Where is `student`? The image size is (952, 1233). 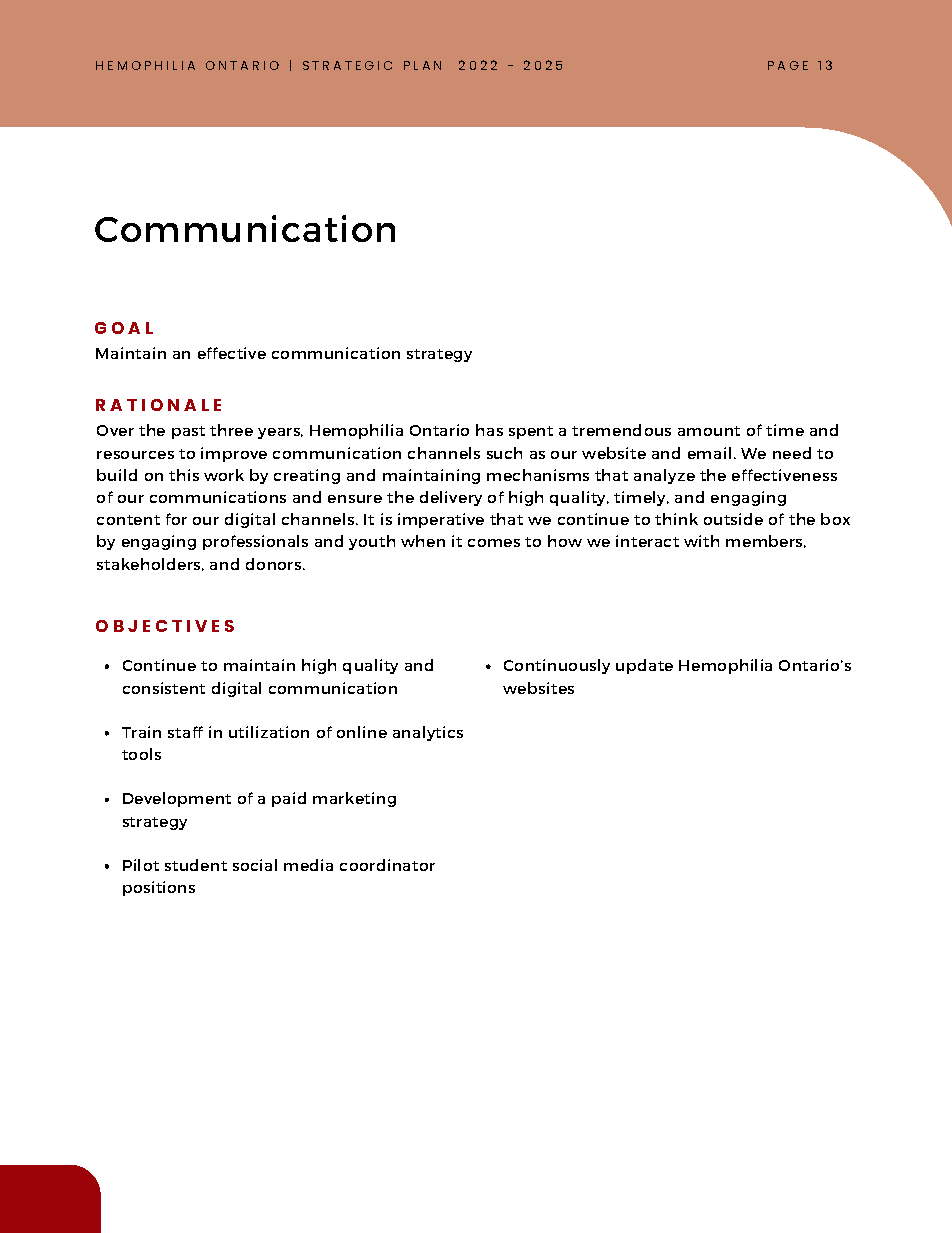 student is located at coordinates (196, 865).
